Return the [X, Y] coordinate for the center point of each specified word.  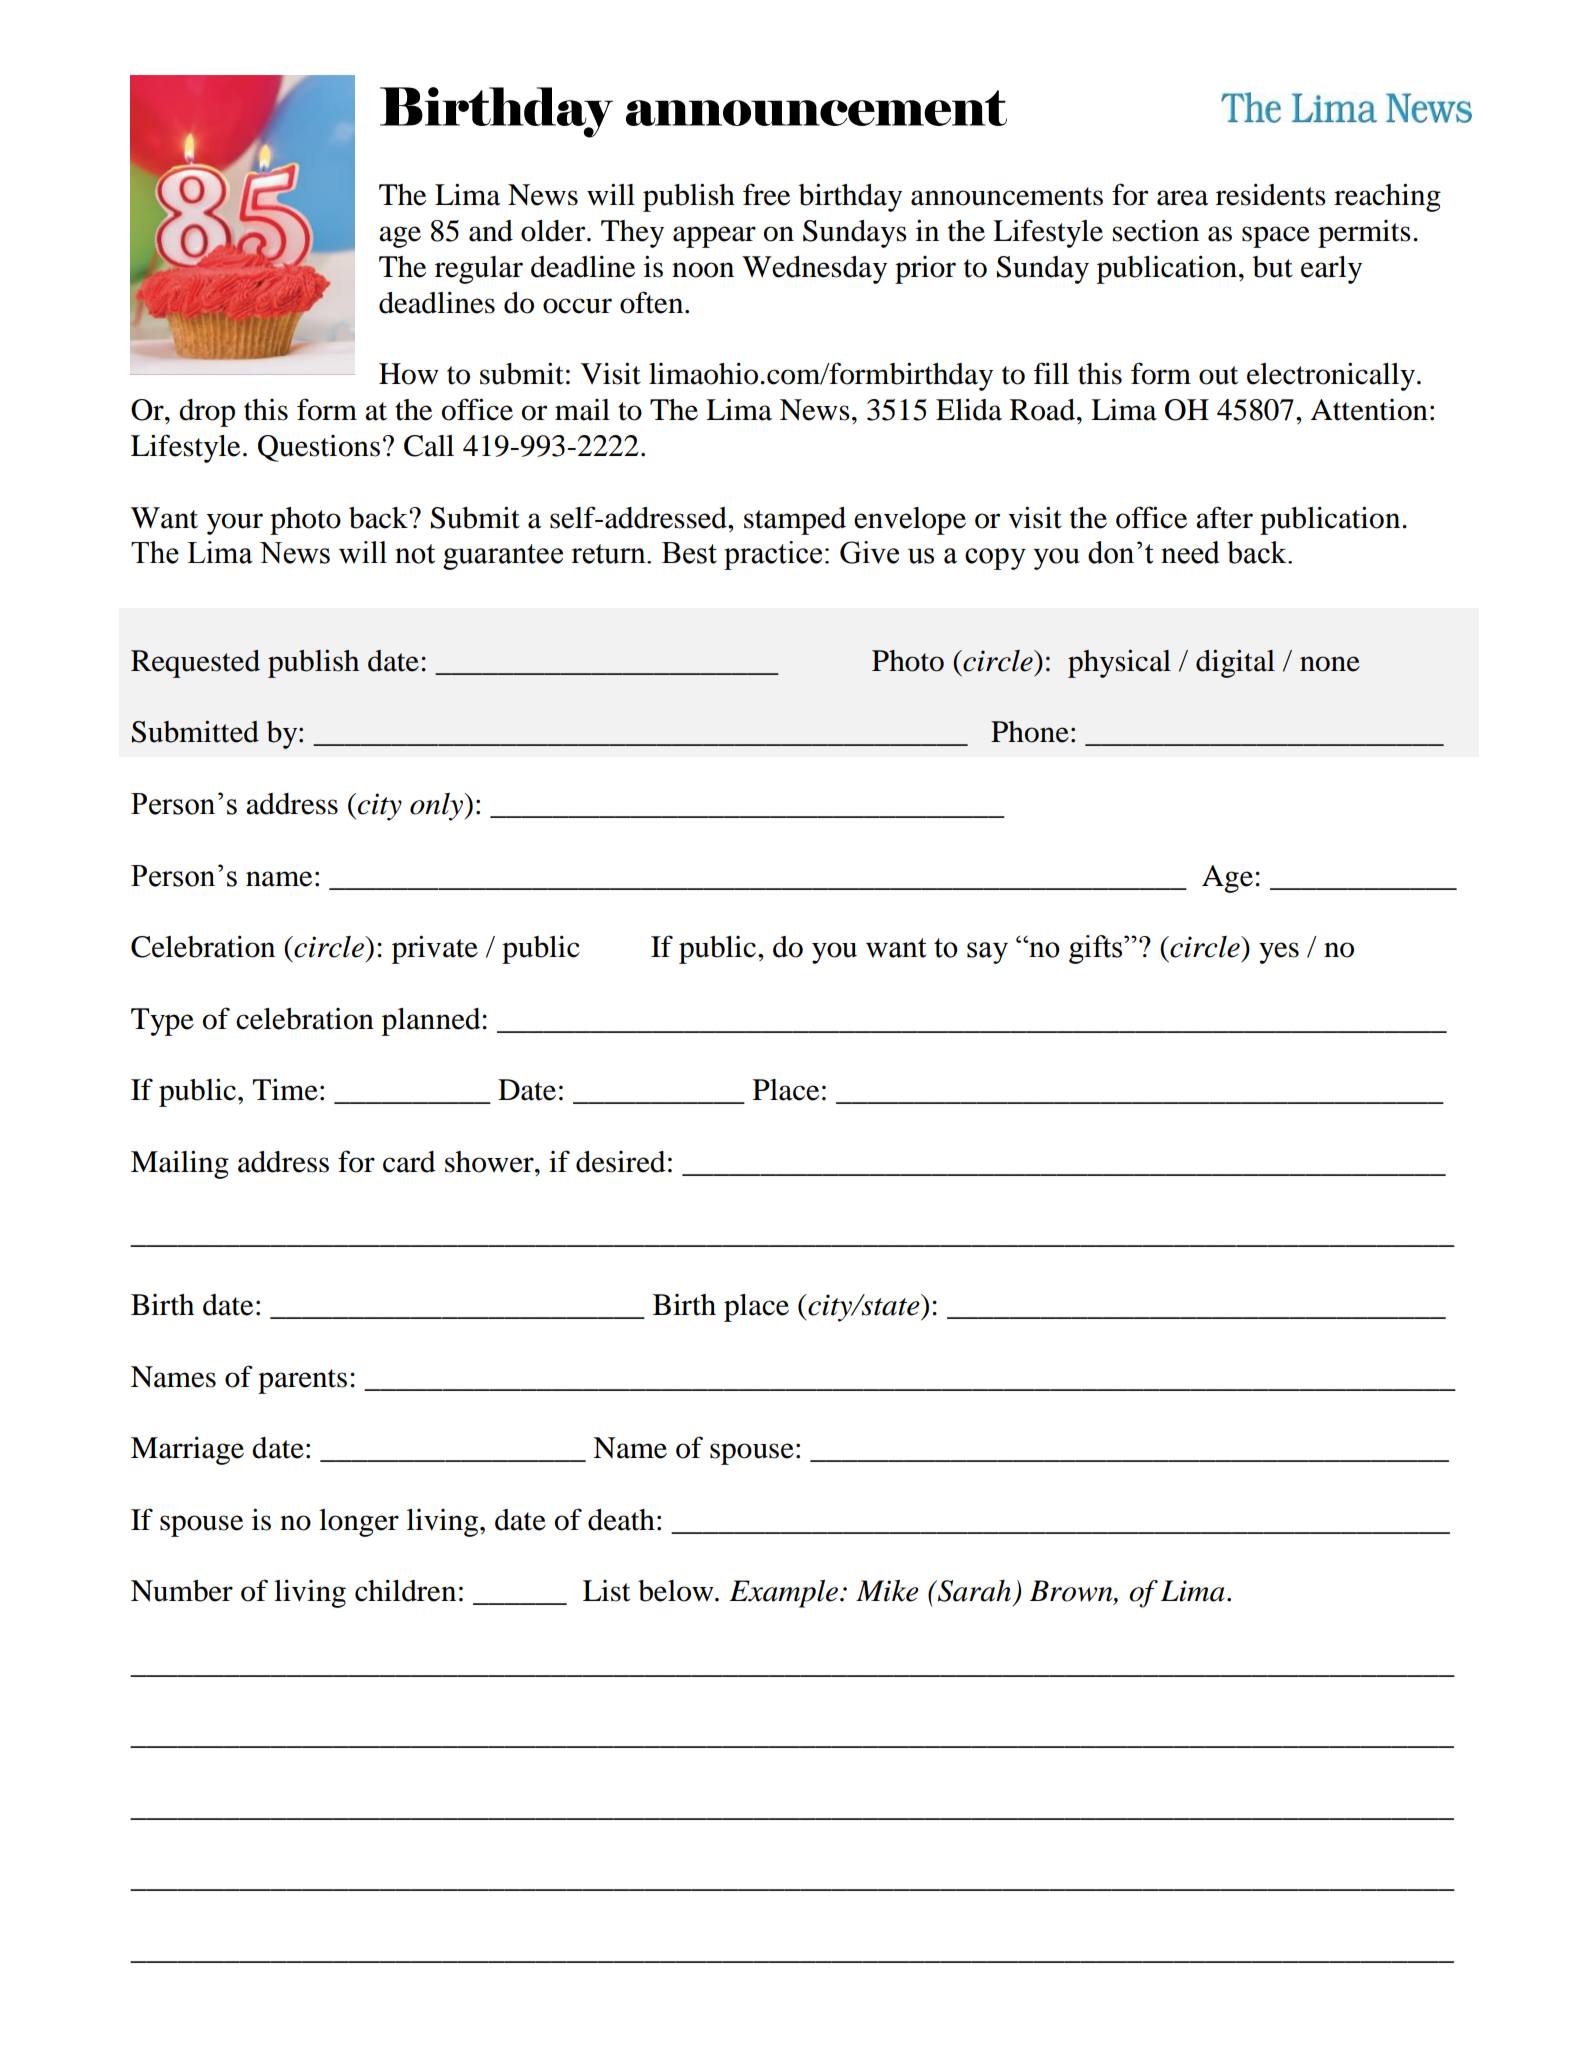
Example [785, 1594]
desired [621, 1162]
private [435, 949]
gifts [1097, 949]
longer [359, 1523]
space [1276, 237]
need [1190, 552]
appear [714, 237]
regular [479, 270]
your [235, 524]
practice [773, 555]
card [409, 1162]
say [987, 953]
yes [1279, 953]
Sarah [973, 1591]
